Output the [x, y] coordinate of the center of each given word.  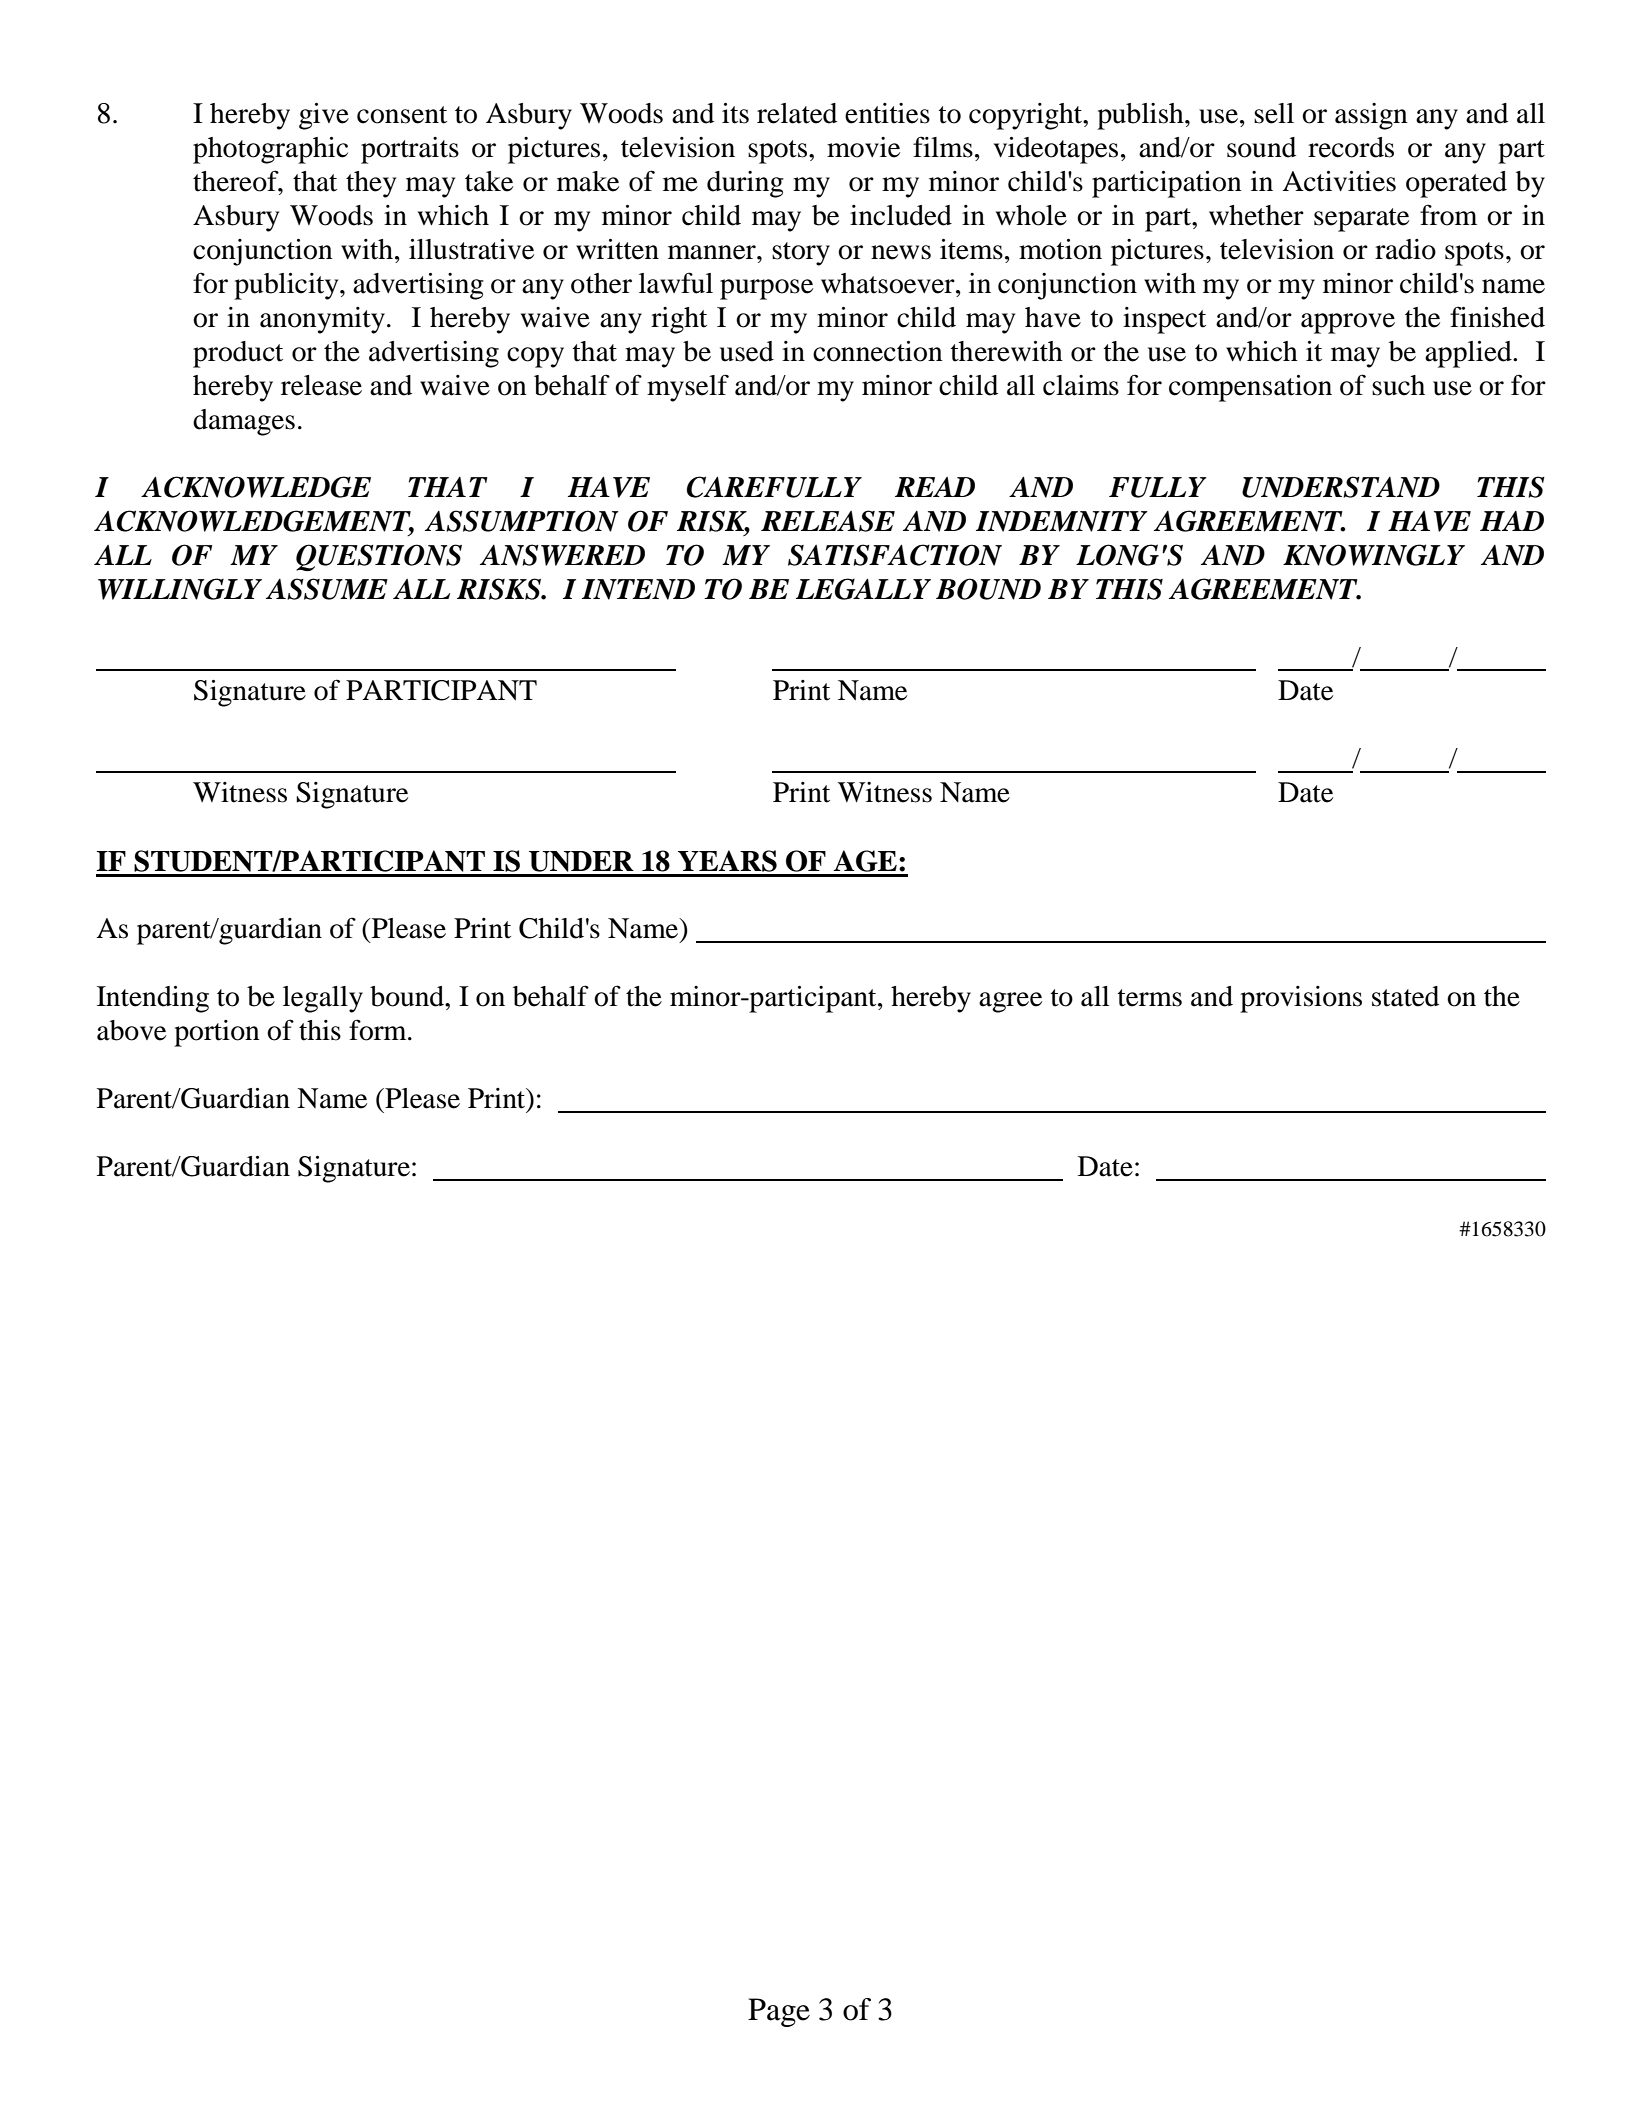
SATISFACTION [895, 555]
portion [217, 1033]
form [379, 1030]
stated [1405, 996]
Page [779, 2012]
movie [863, 147]
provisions [1301, 999]
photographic [270, 150]
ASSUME [327, 589]
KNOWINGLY [1374, 555]
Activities [1339, 181]
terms [1150, 998]
